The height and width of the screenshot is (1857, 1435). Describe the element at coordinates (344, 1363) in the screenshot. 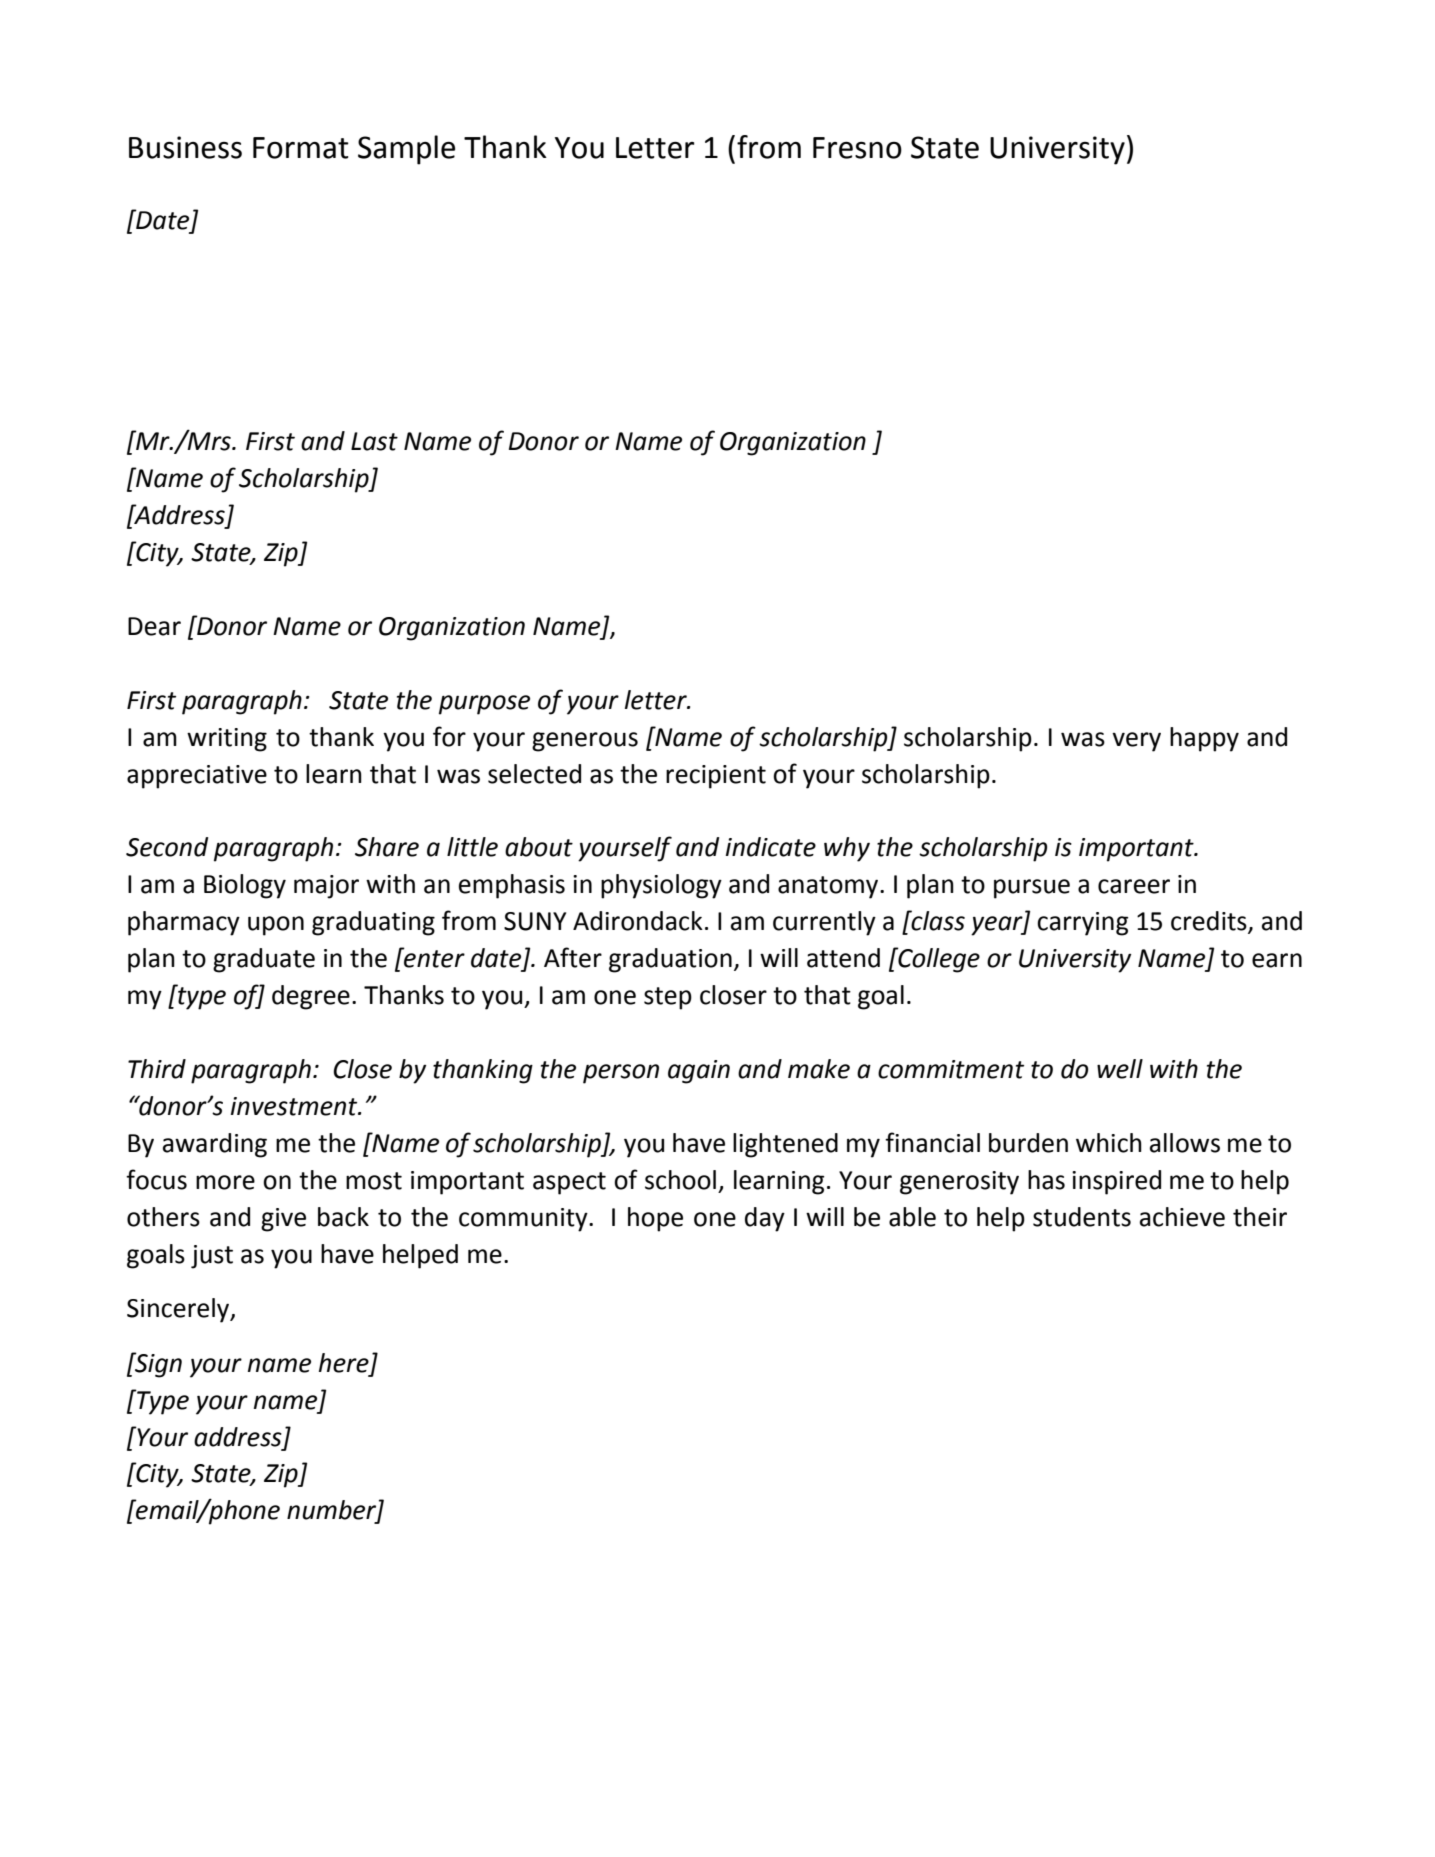

I see `here` at that location.
